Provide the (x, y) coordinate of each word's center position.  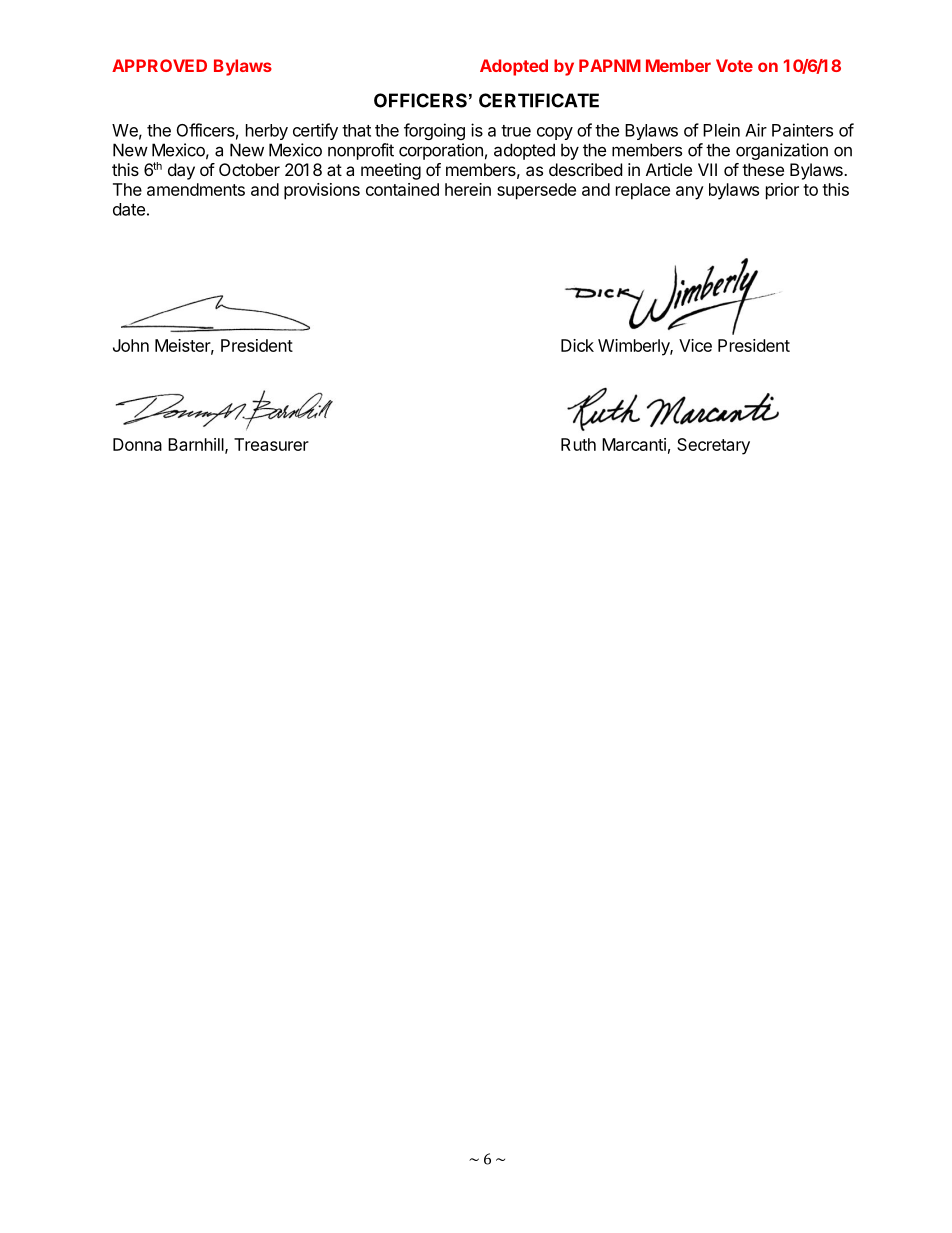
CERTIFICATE (539, 100)
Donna (137, 444)
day (181, 171)
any (690, 193)
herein (468, 189)
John (131, 345)
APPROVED (159, 65)
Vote (734, 65)
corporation (441, 151)
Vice (695, 345)
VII (707, 169)
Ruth (578, 444)
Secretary (713, 446)
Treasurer (271, 444)
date (129, 209)
